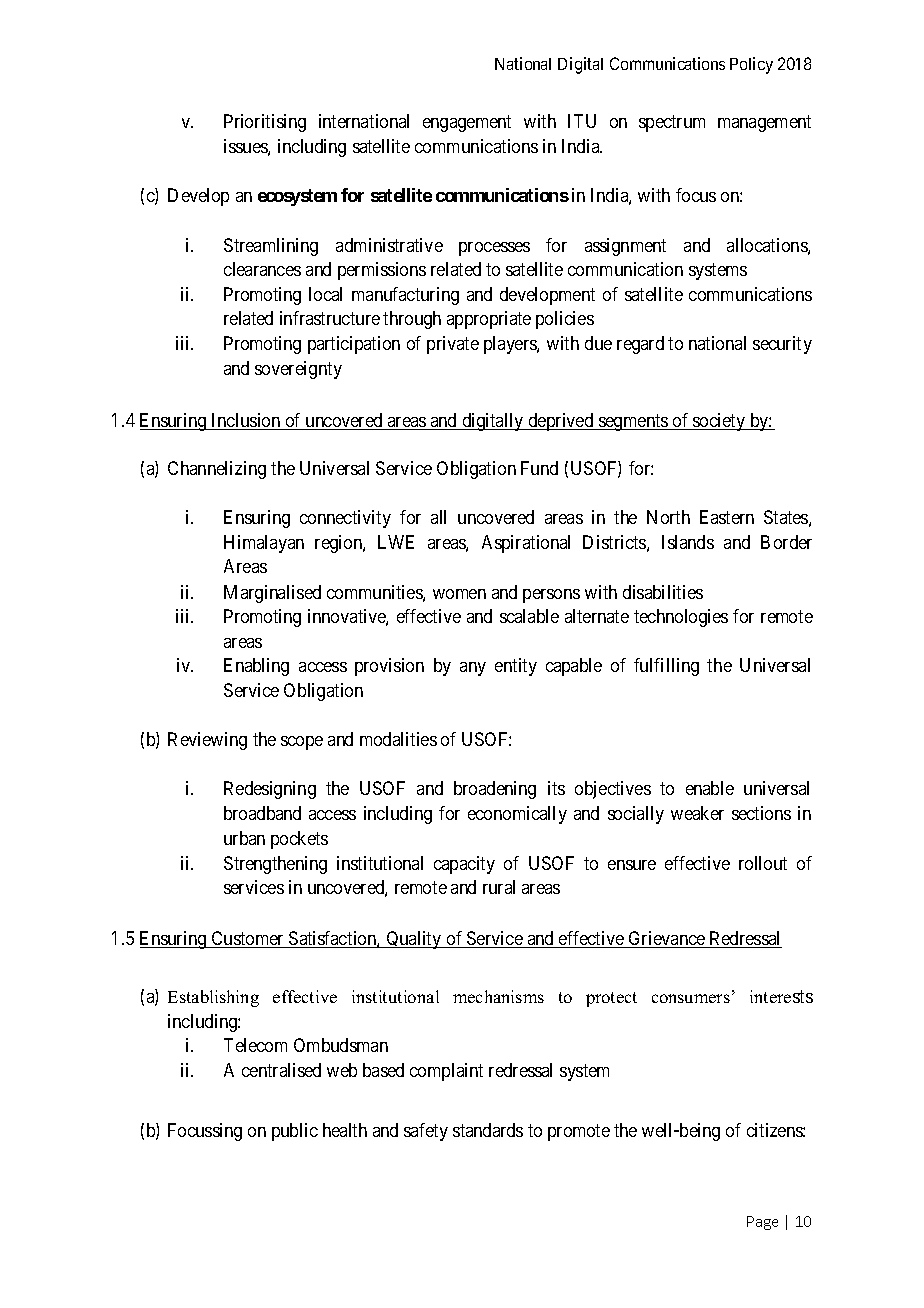  What do you see at coordinates (498, 996) in the document?
I see `mechanisms` at bounding box center [498, 996].
